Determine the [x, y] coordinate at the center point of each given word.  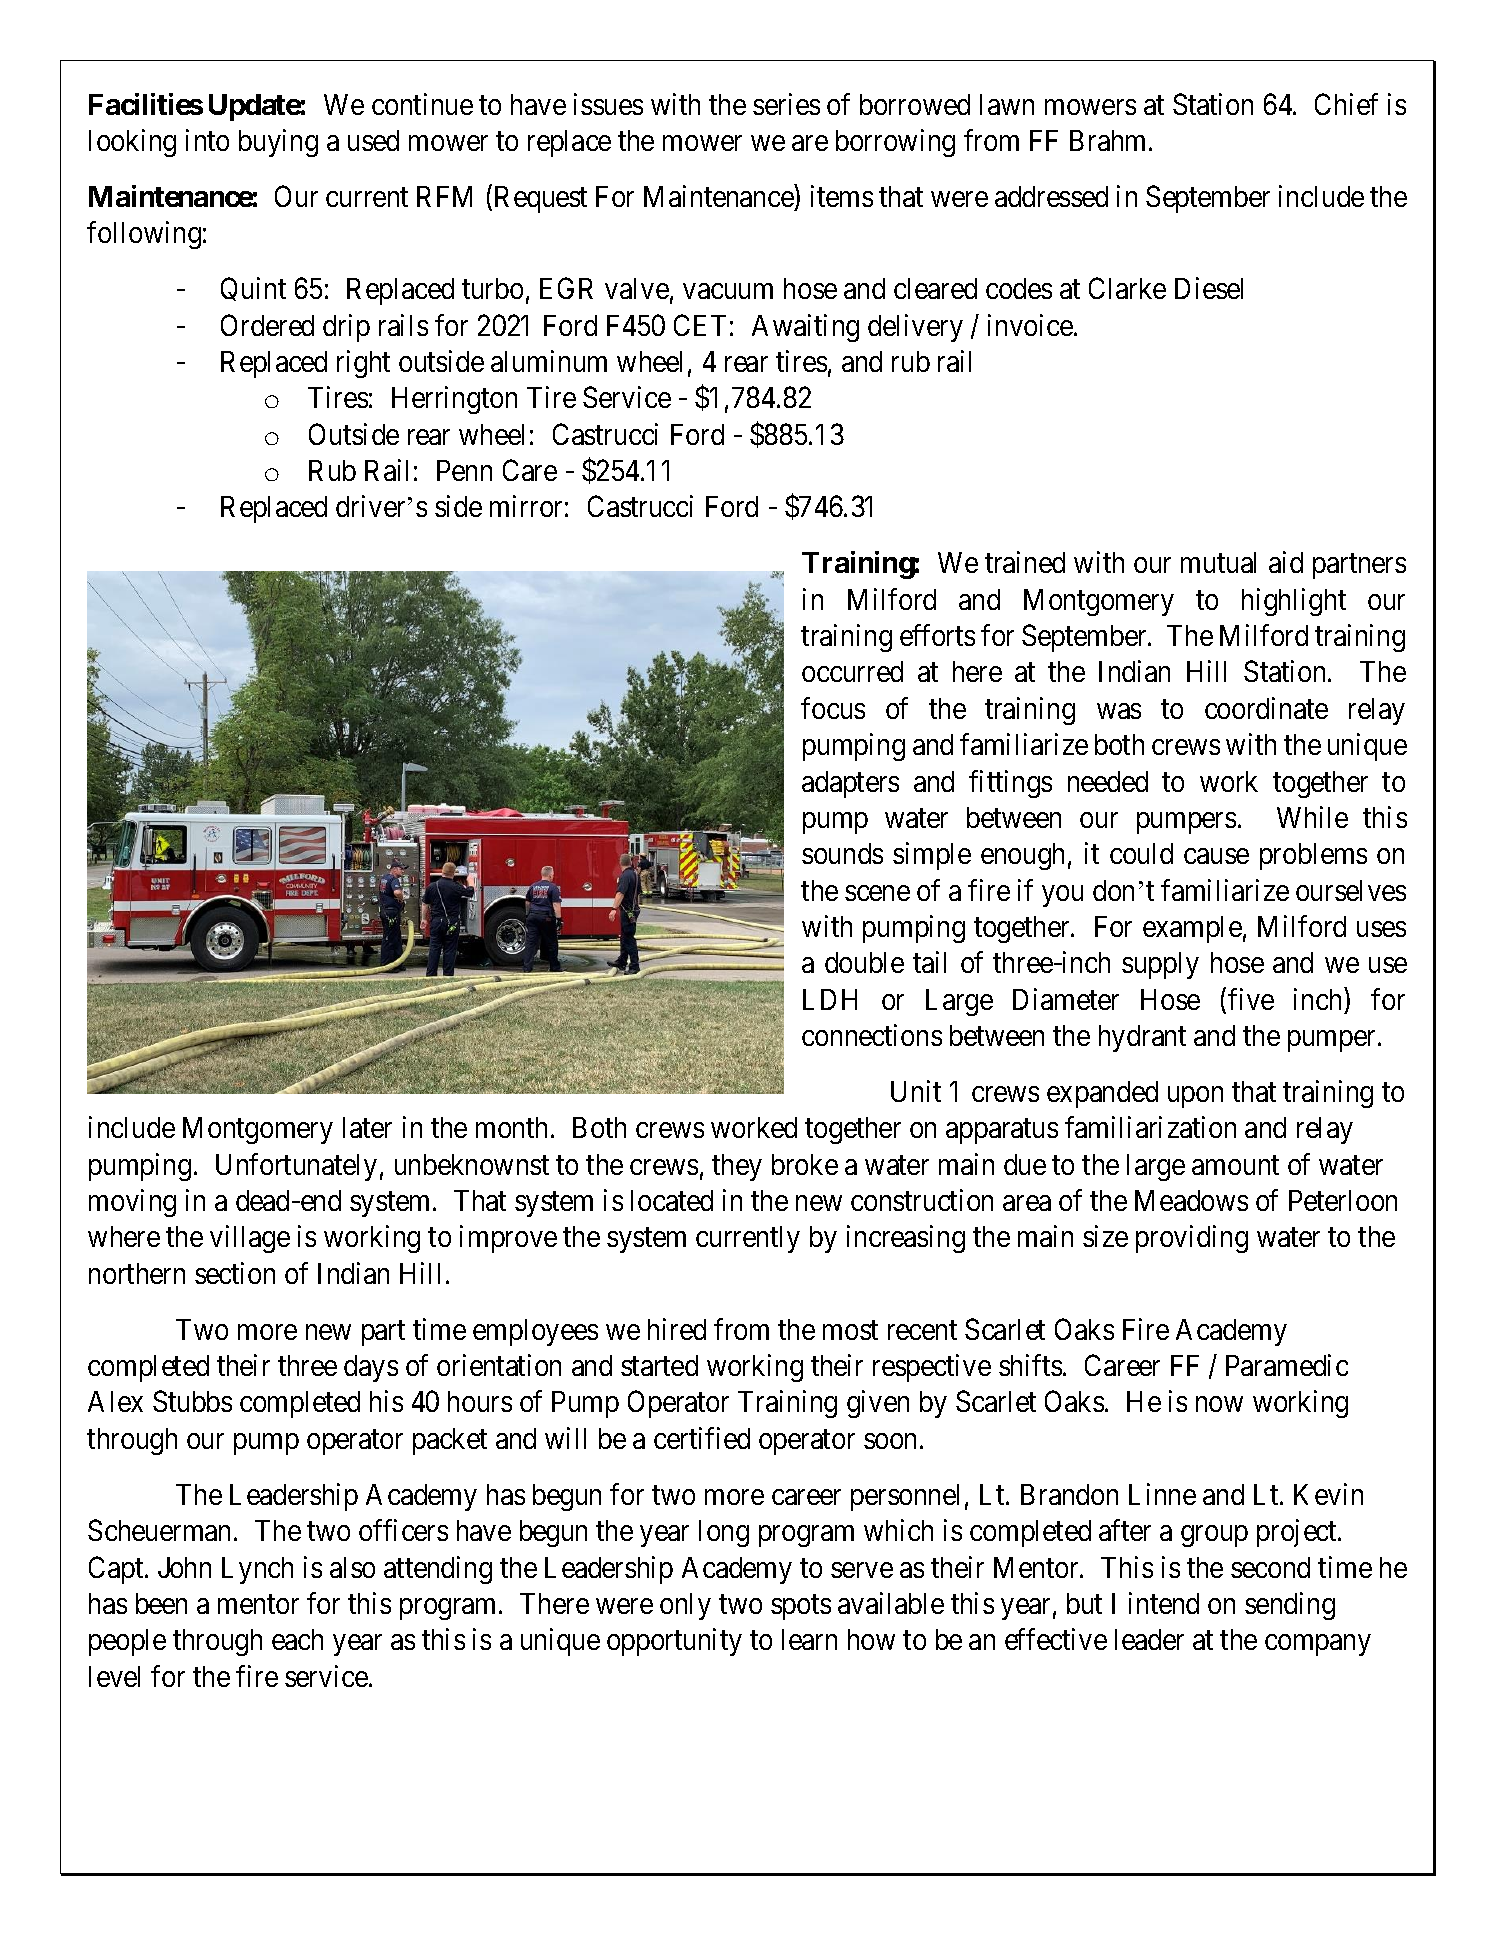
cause [1216, 856]
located [672, 1200]
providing [1192, 1239]
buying [278, 143]
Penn [464, 470]
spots [801, 1607]
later [367, 1127]
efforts [937, 635]
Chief [1346, 104]
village [250, 1239]
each [297, 1639]
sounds [842, 853]
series [786, 104]
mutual [1218, 562]
